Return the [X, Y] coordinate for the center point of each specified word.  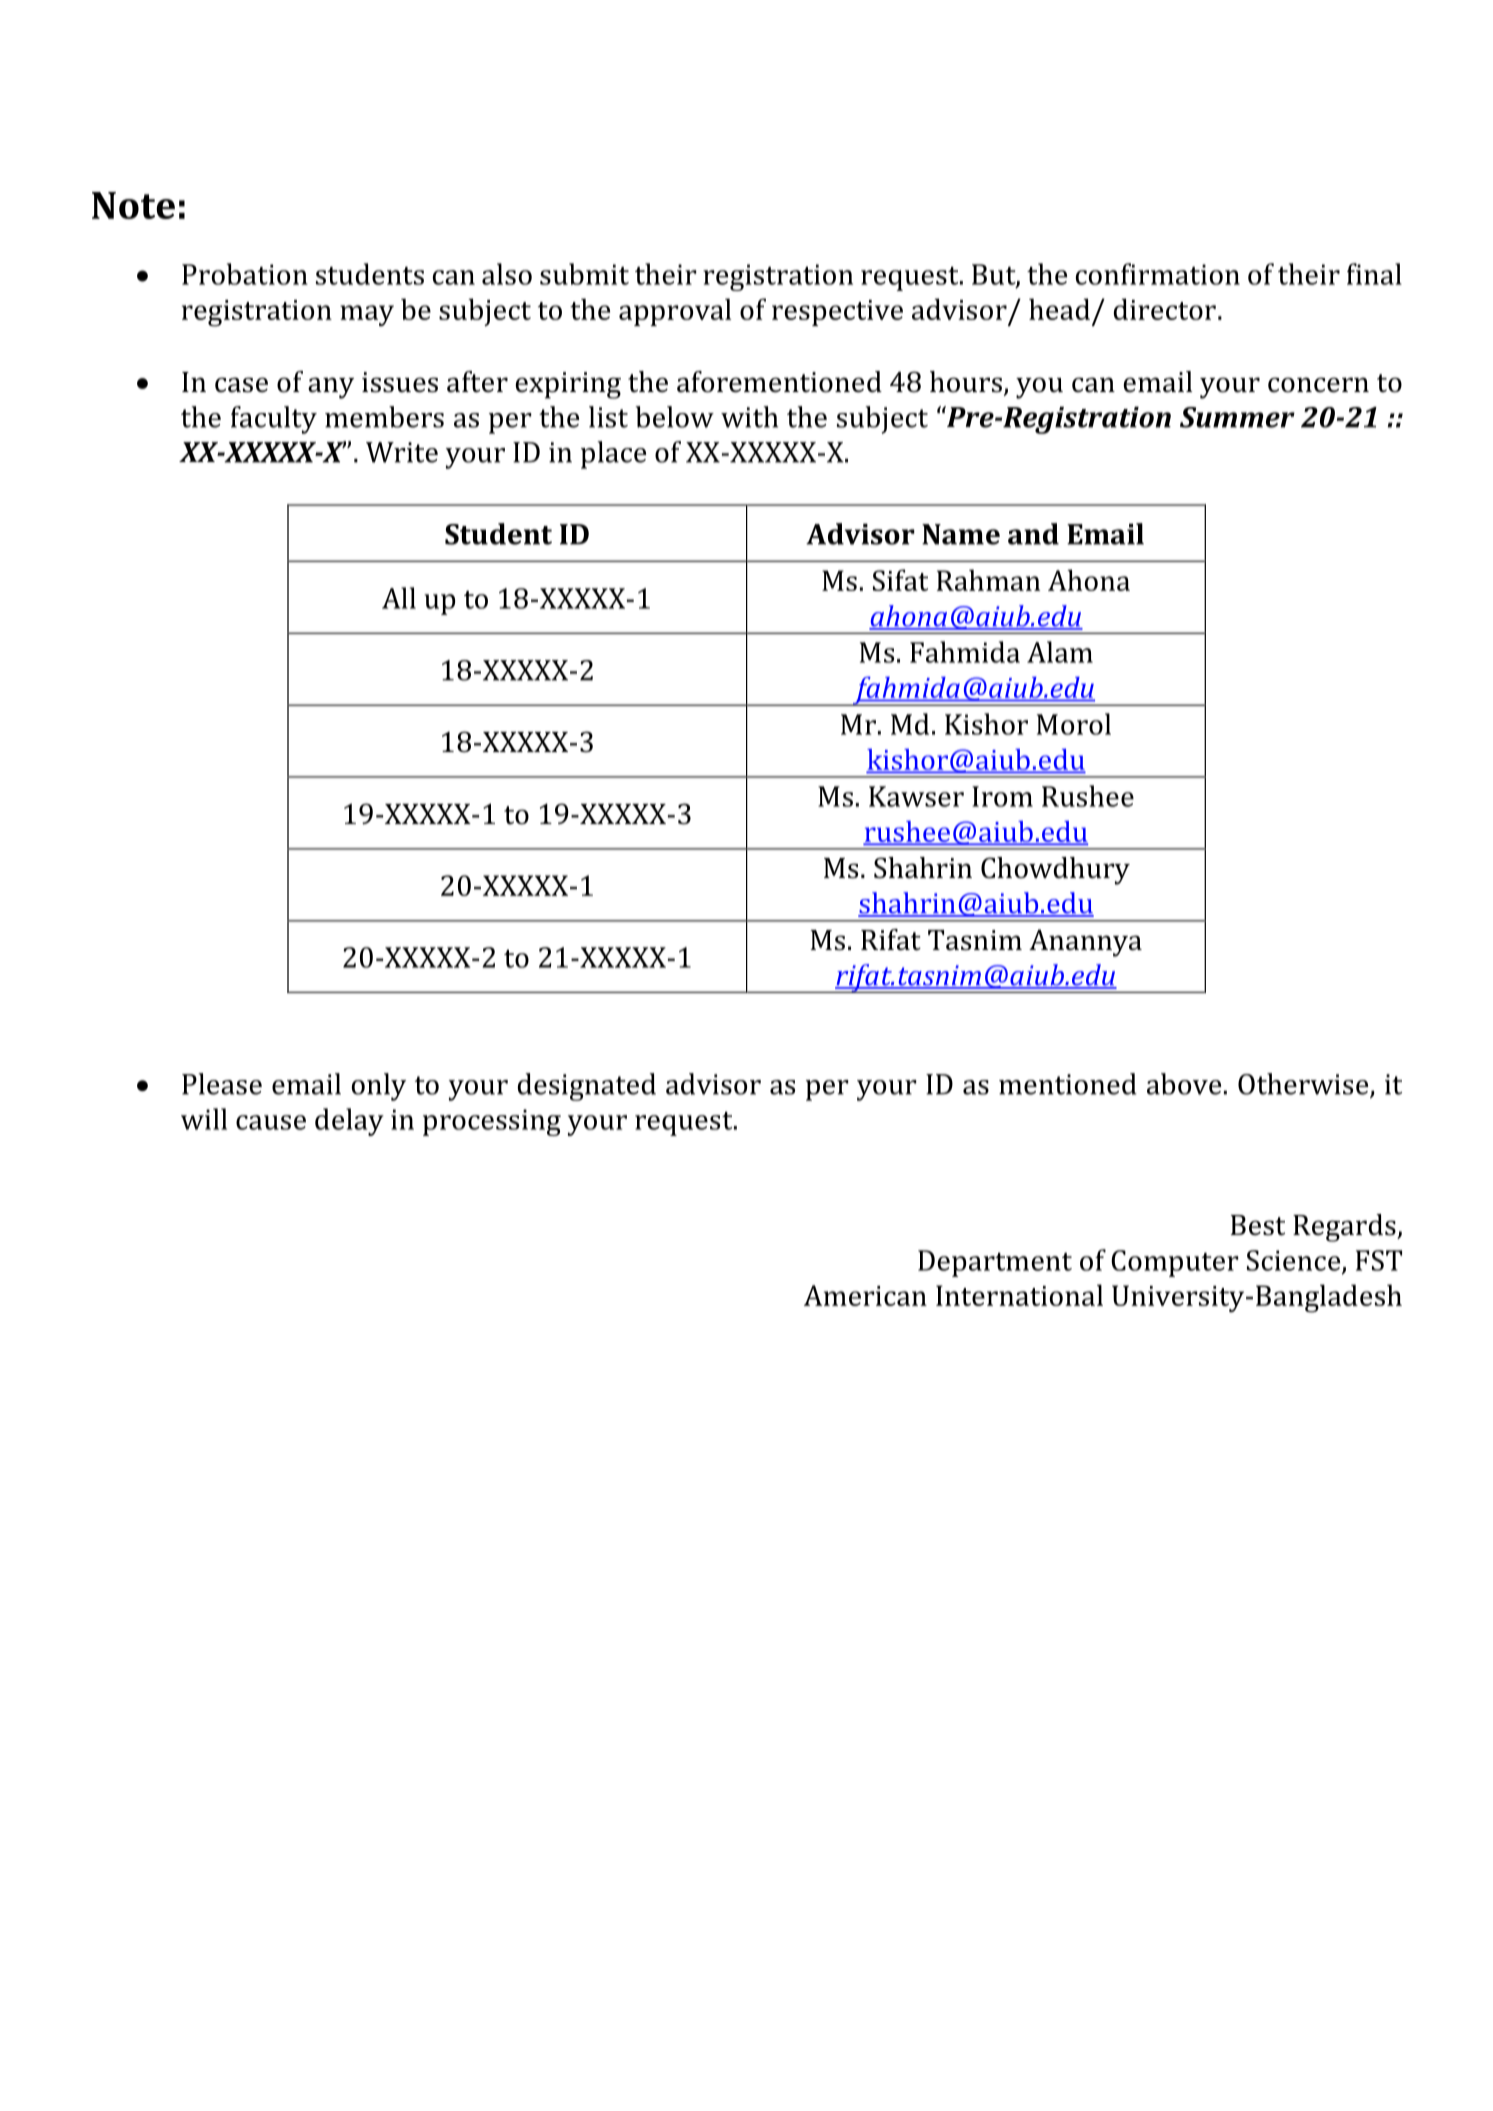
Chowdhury [1055, 871]
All [399, 598]
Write [402, 452]
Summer [1237, 417]
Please [222, 1084]
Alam [1060, 652]
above [1184, 1084]
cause [271, 1122]
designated [587, 1087]
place [613, 455]
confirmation [1158, 274]
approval [675, 312]
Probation [245, 274]
